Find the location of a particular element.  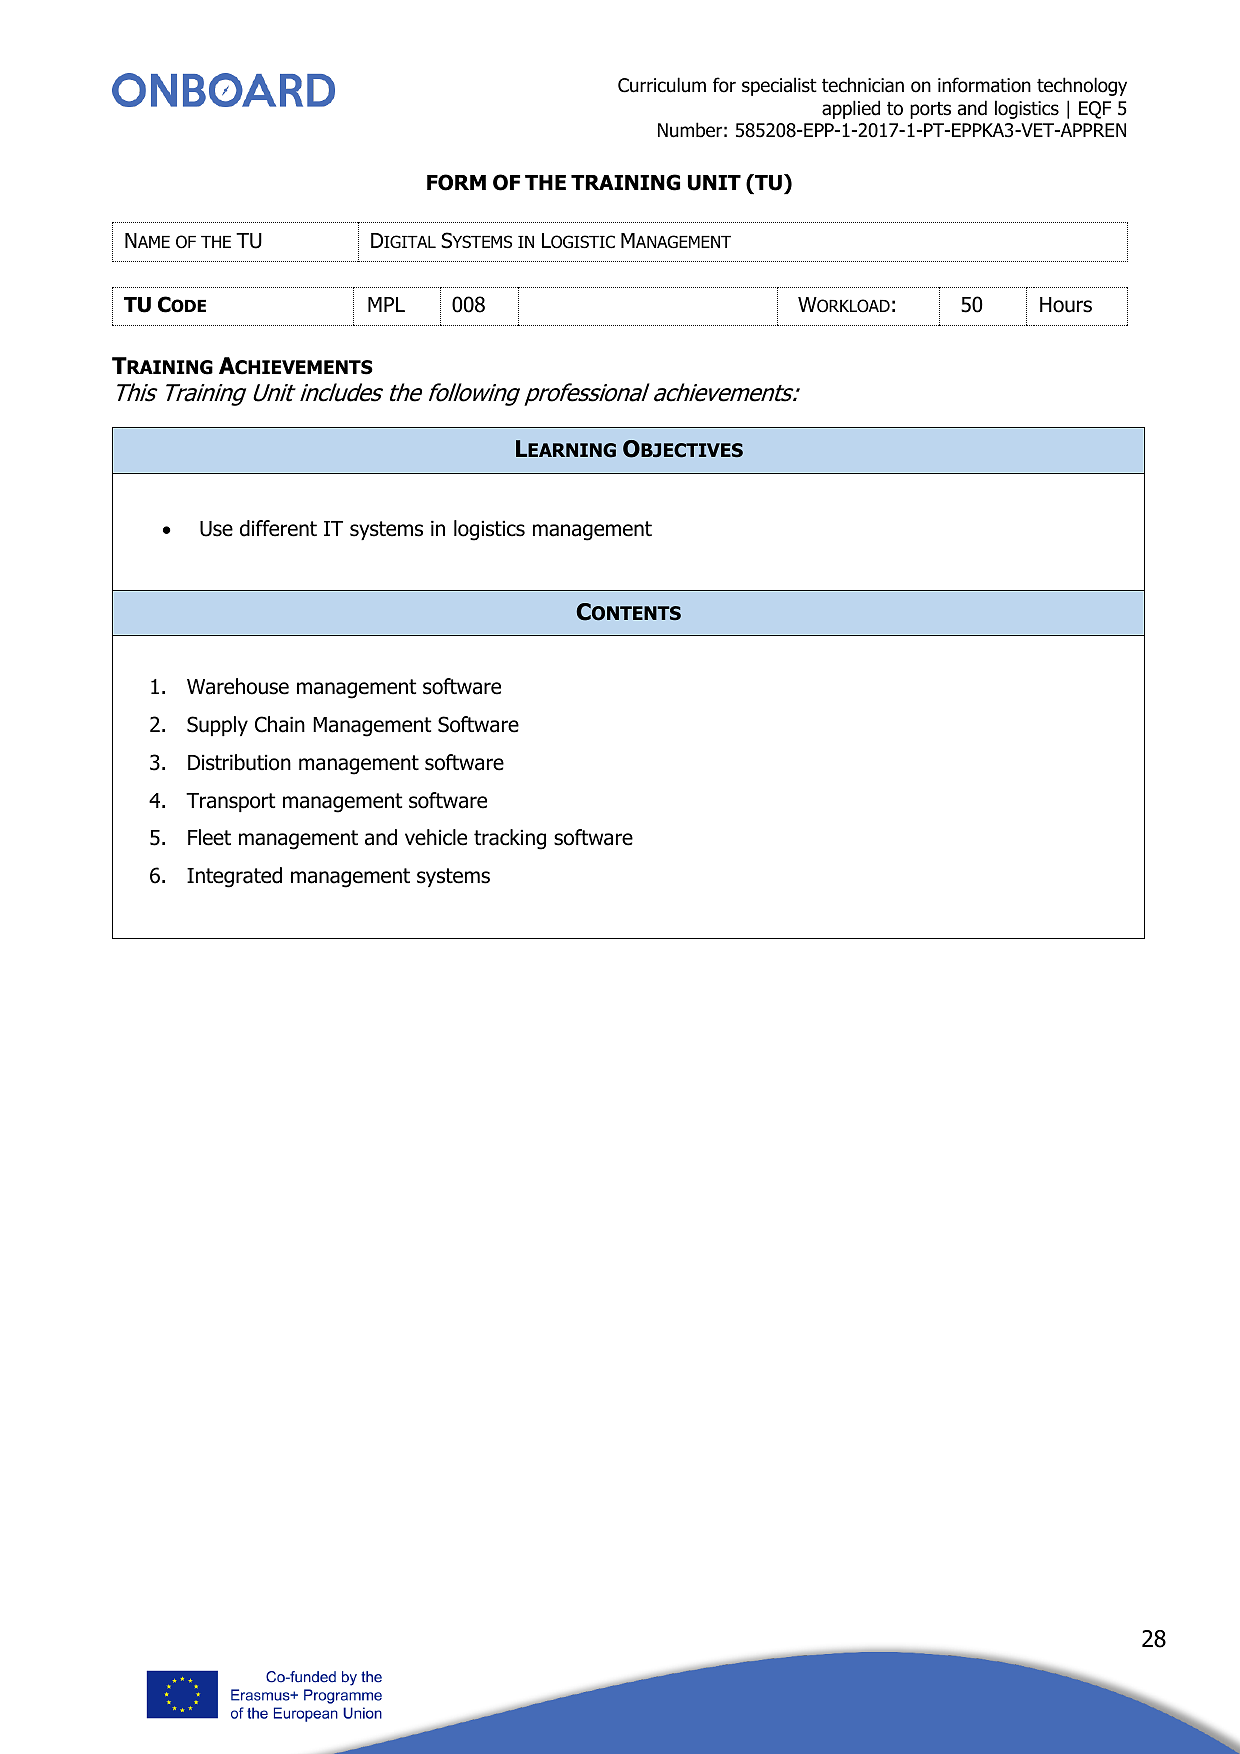

vehicle is located at coordinates (436, 837).
